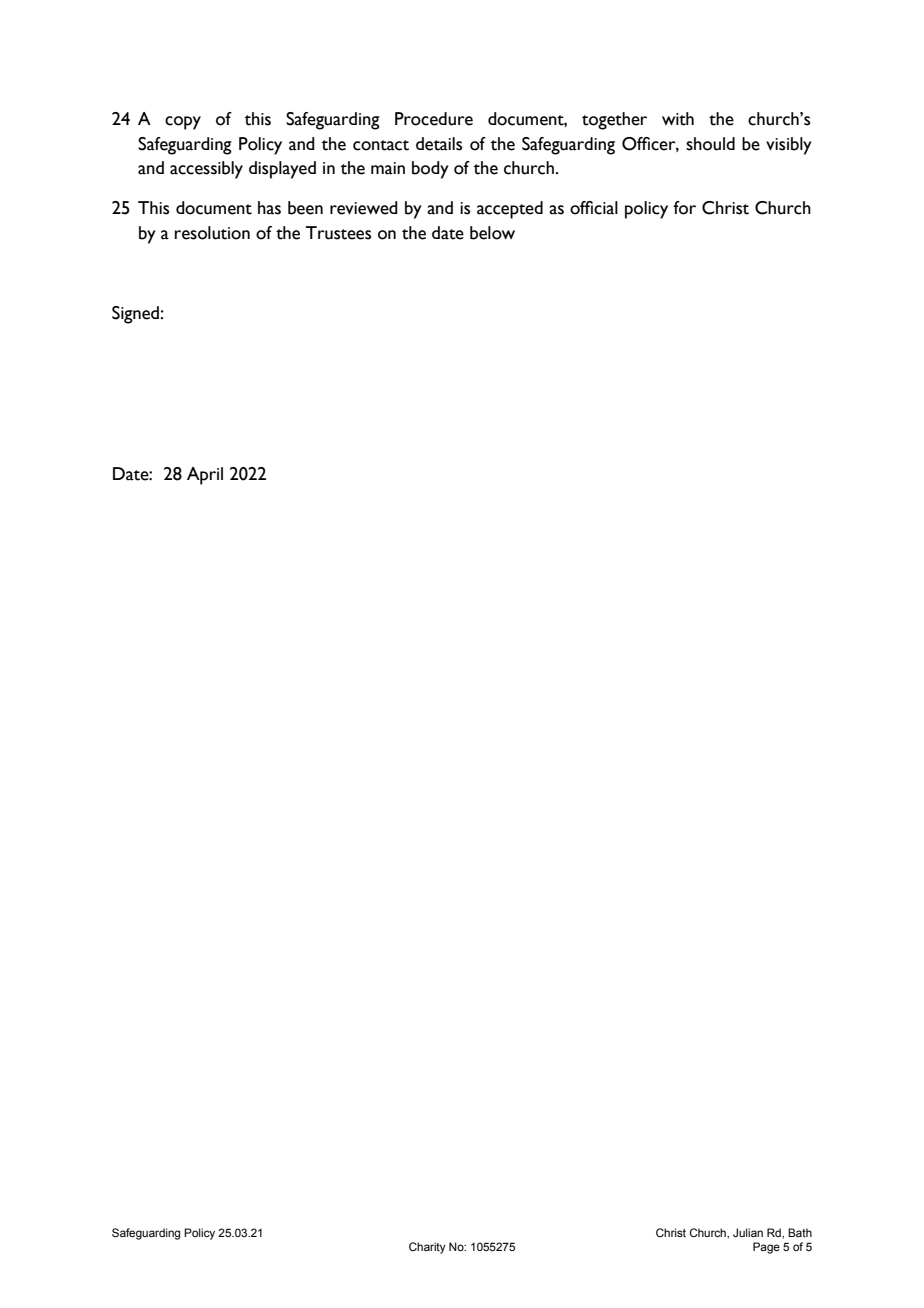 This screenshot has height=1308, width=924. I want to click on reviewed, so click(364, 208).
